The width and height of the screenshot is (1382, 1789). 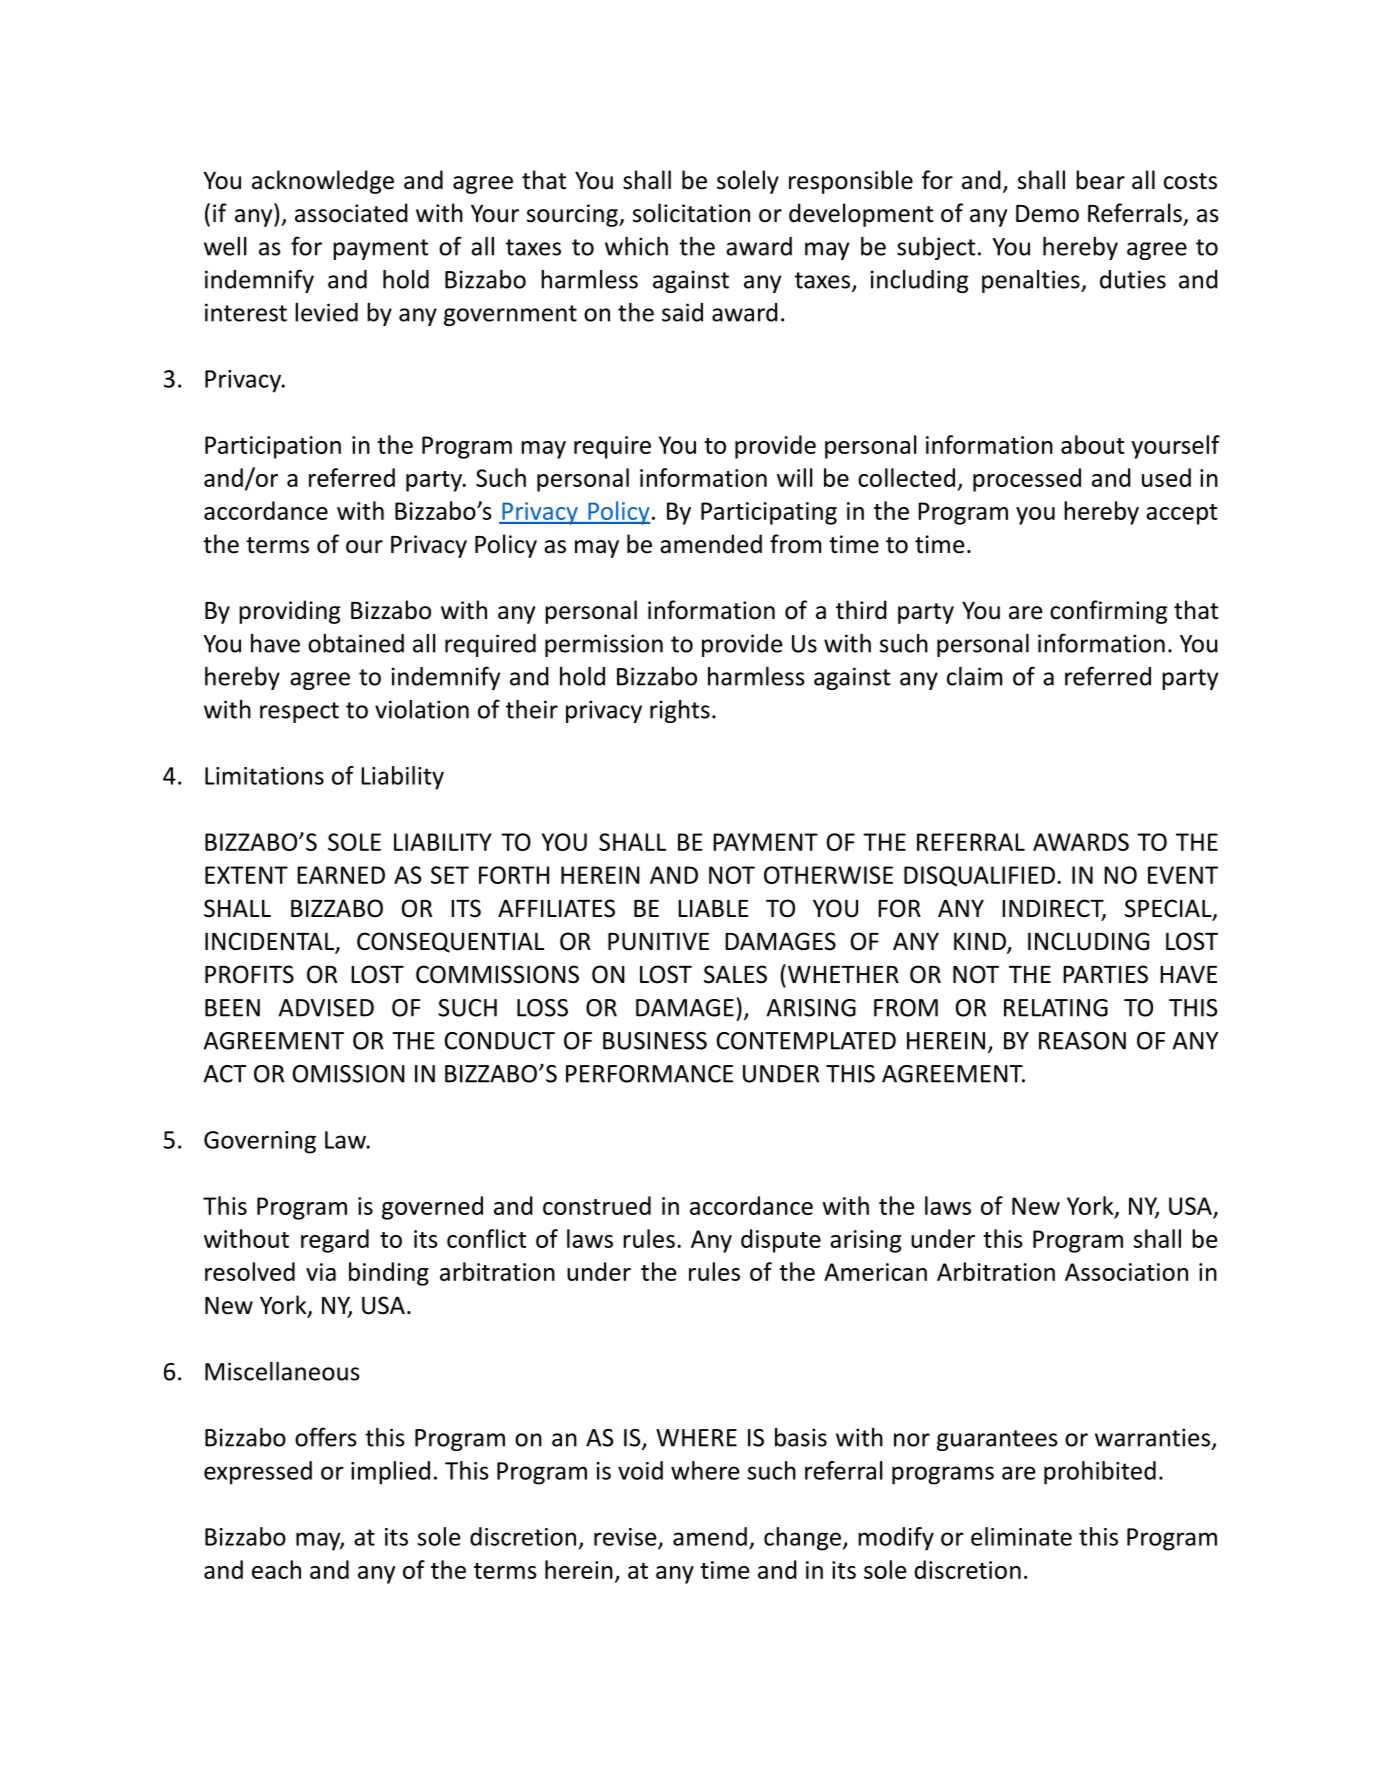 What do you see at coordinates (276, 1569) in the screenshot?
I see `each` at bounding box center [276, 1569].
